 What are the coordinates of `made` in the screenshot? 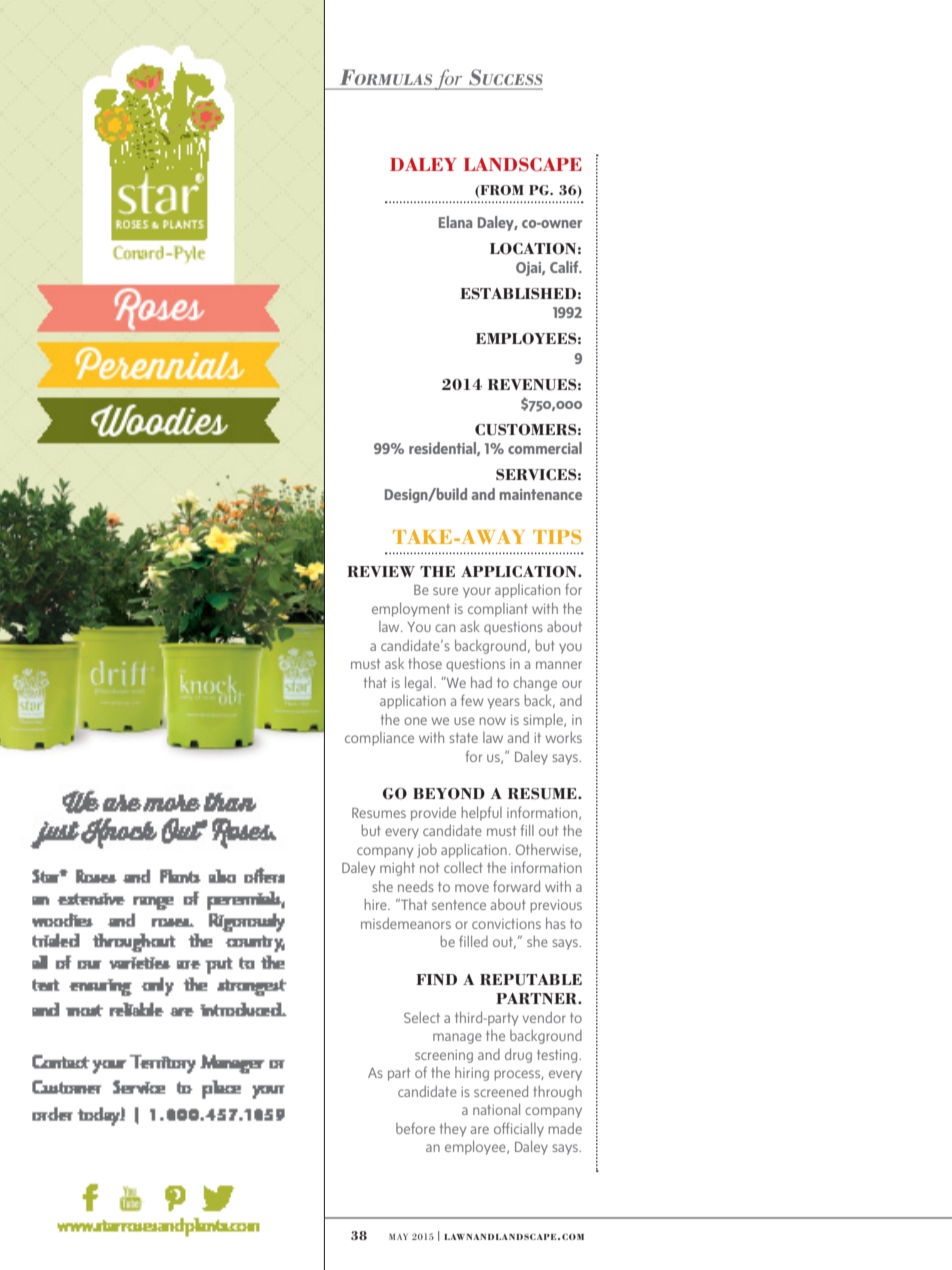 It's located at (565, 1128).
